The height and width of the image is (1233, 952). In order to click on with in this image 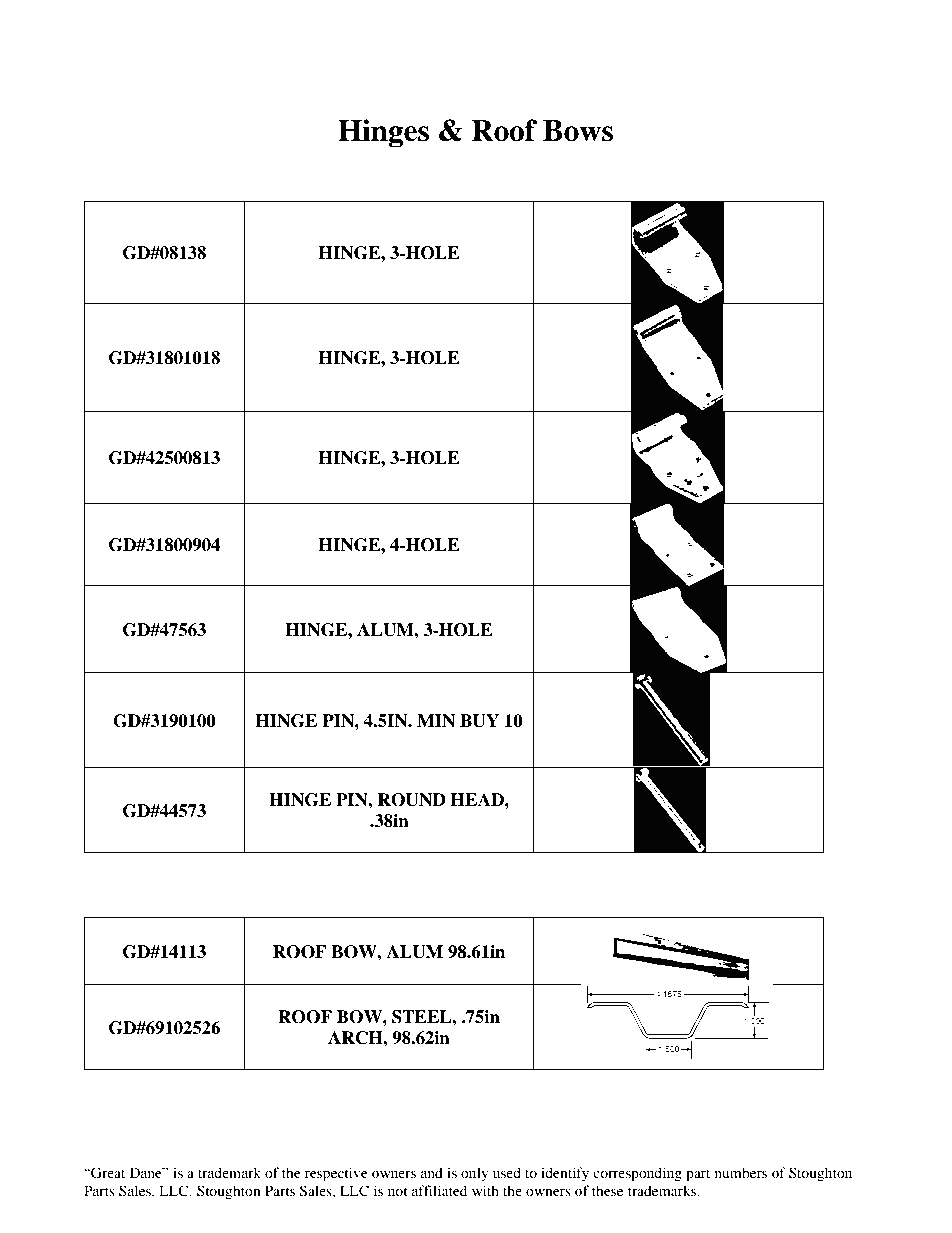, I will do `click(485, 1190)`.
